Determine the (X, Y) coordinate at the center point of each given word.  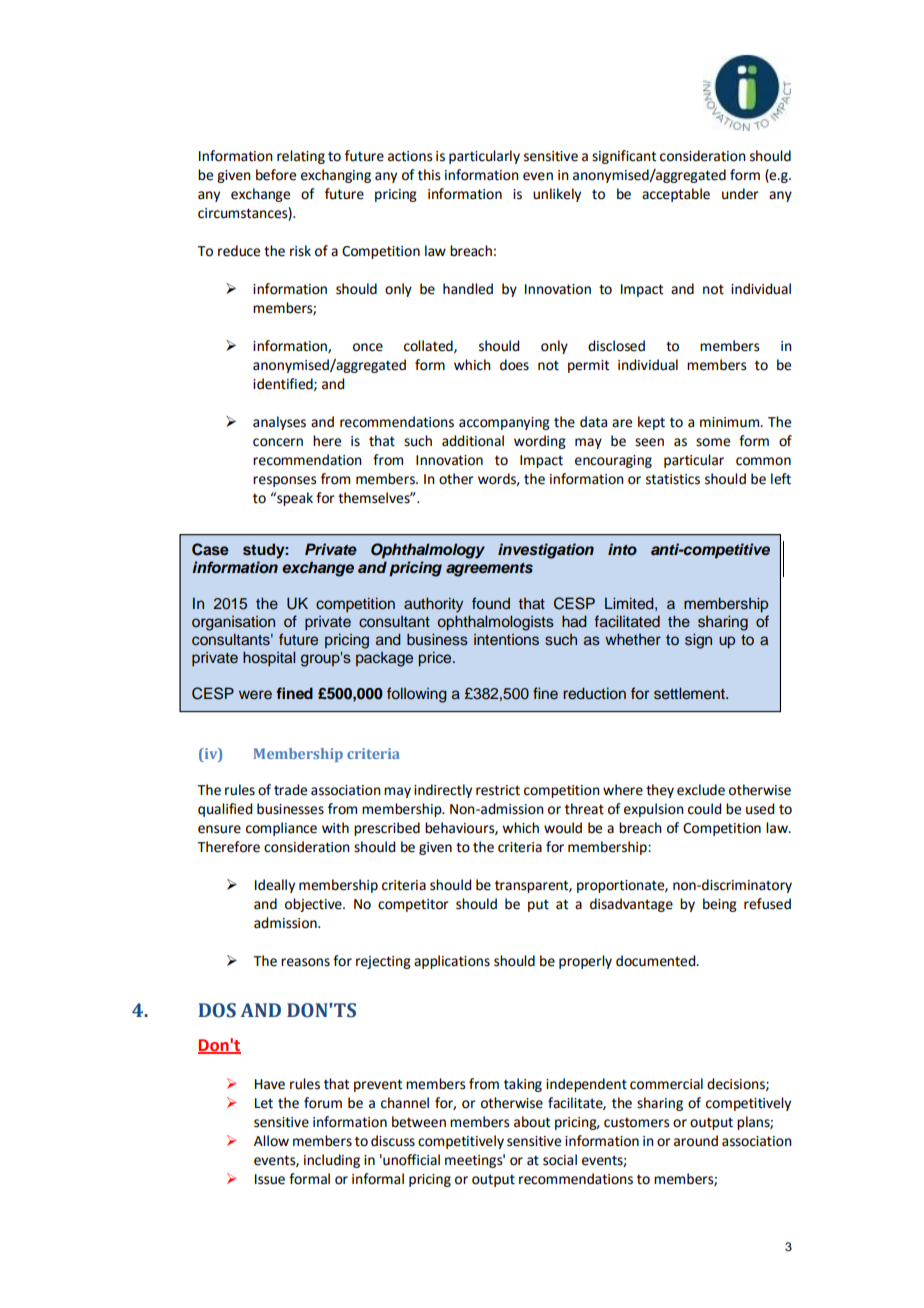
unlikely (557, 195)
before (276, 175)
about (532, 1122)
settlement (690, 693)
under (740, 194)
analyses (279, 423)
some (713, 442)
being (720, 905)
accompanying (504, 423)
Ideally (275, 886)
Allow (271, 1141)
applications (452, 962)
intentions (506, 640)
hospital (269, 658)
